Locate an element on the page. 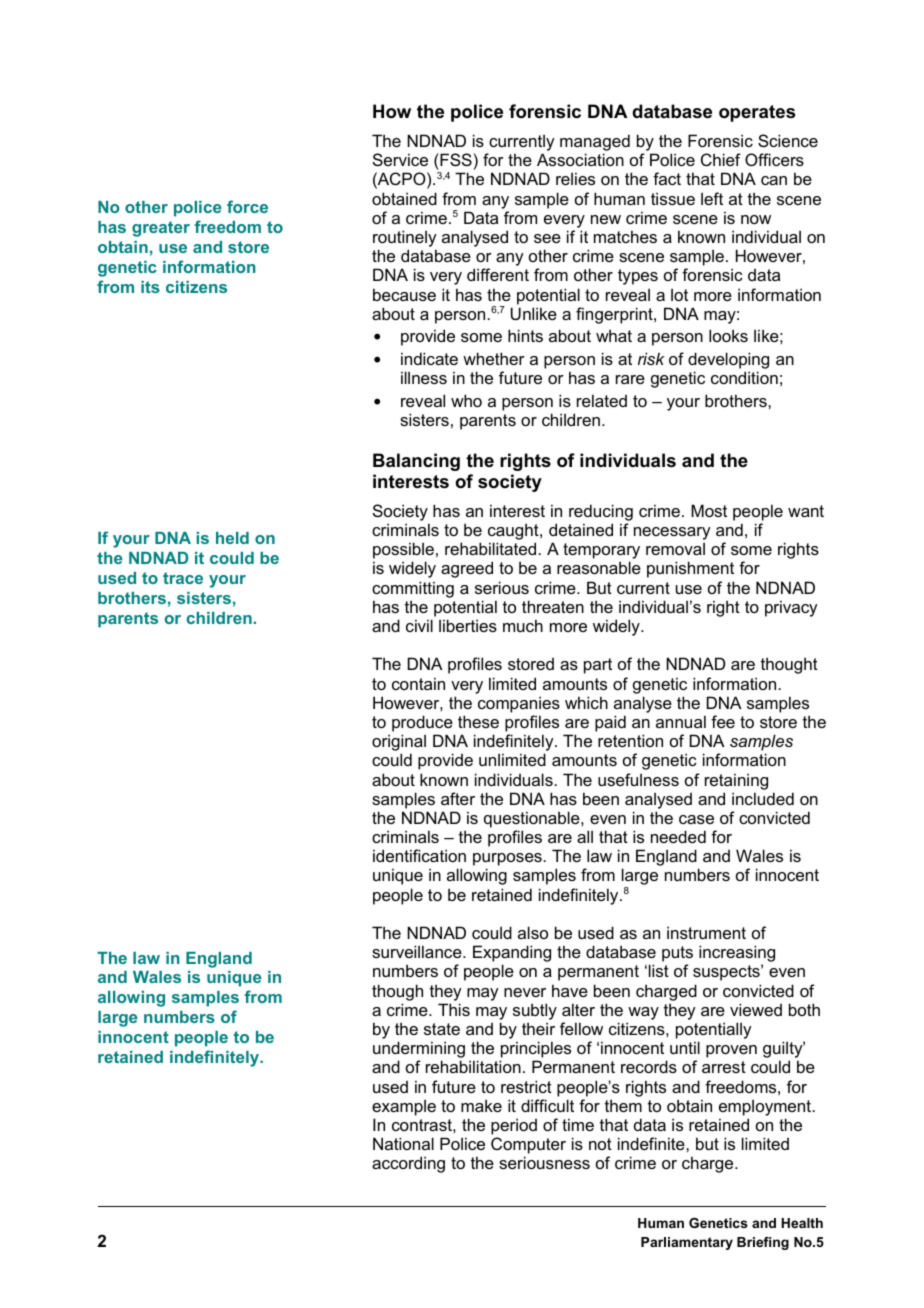 Image resolution: width=924 pixels, height=1308 pixels. FSS is located at coordinates (455, 159).
